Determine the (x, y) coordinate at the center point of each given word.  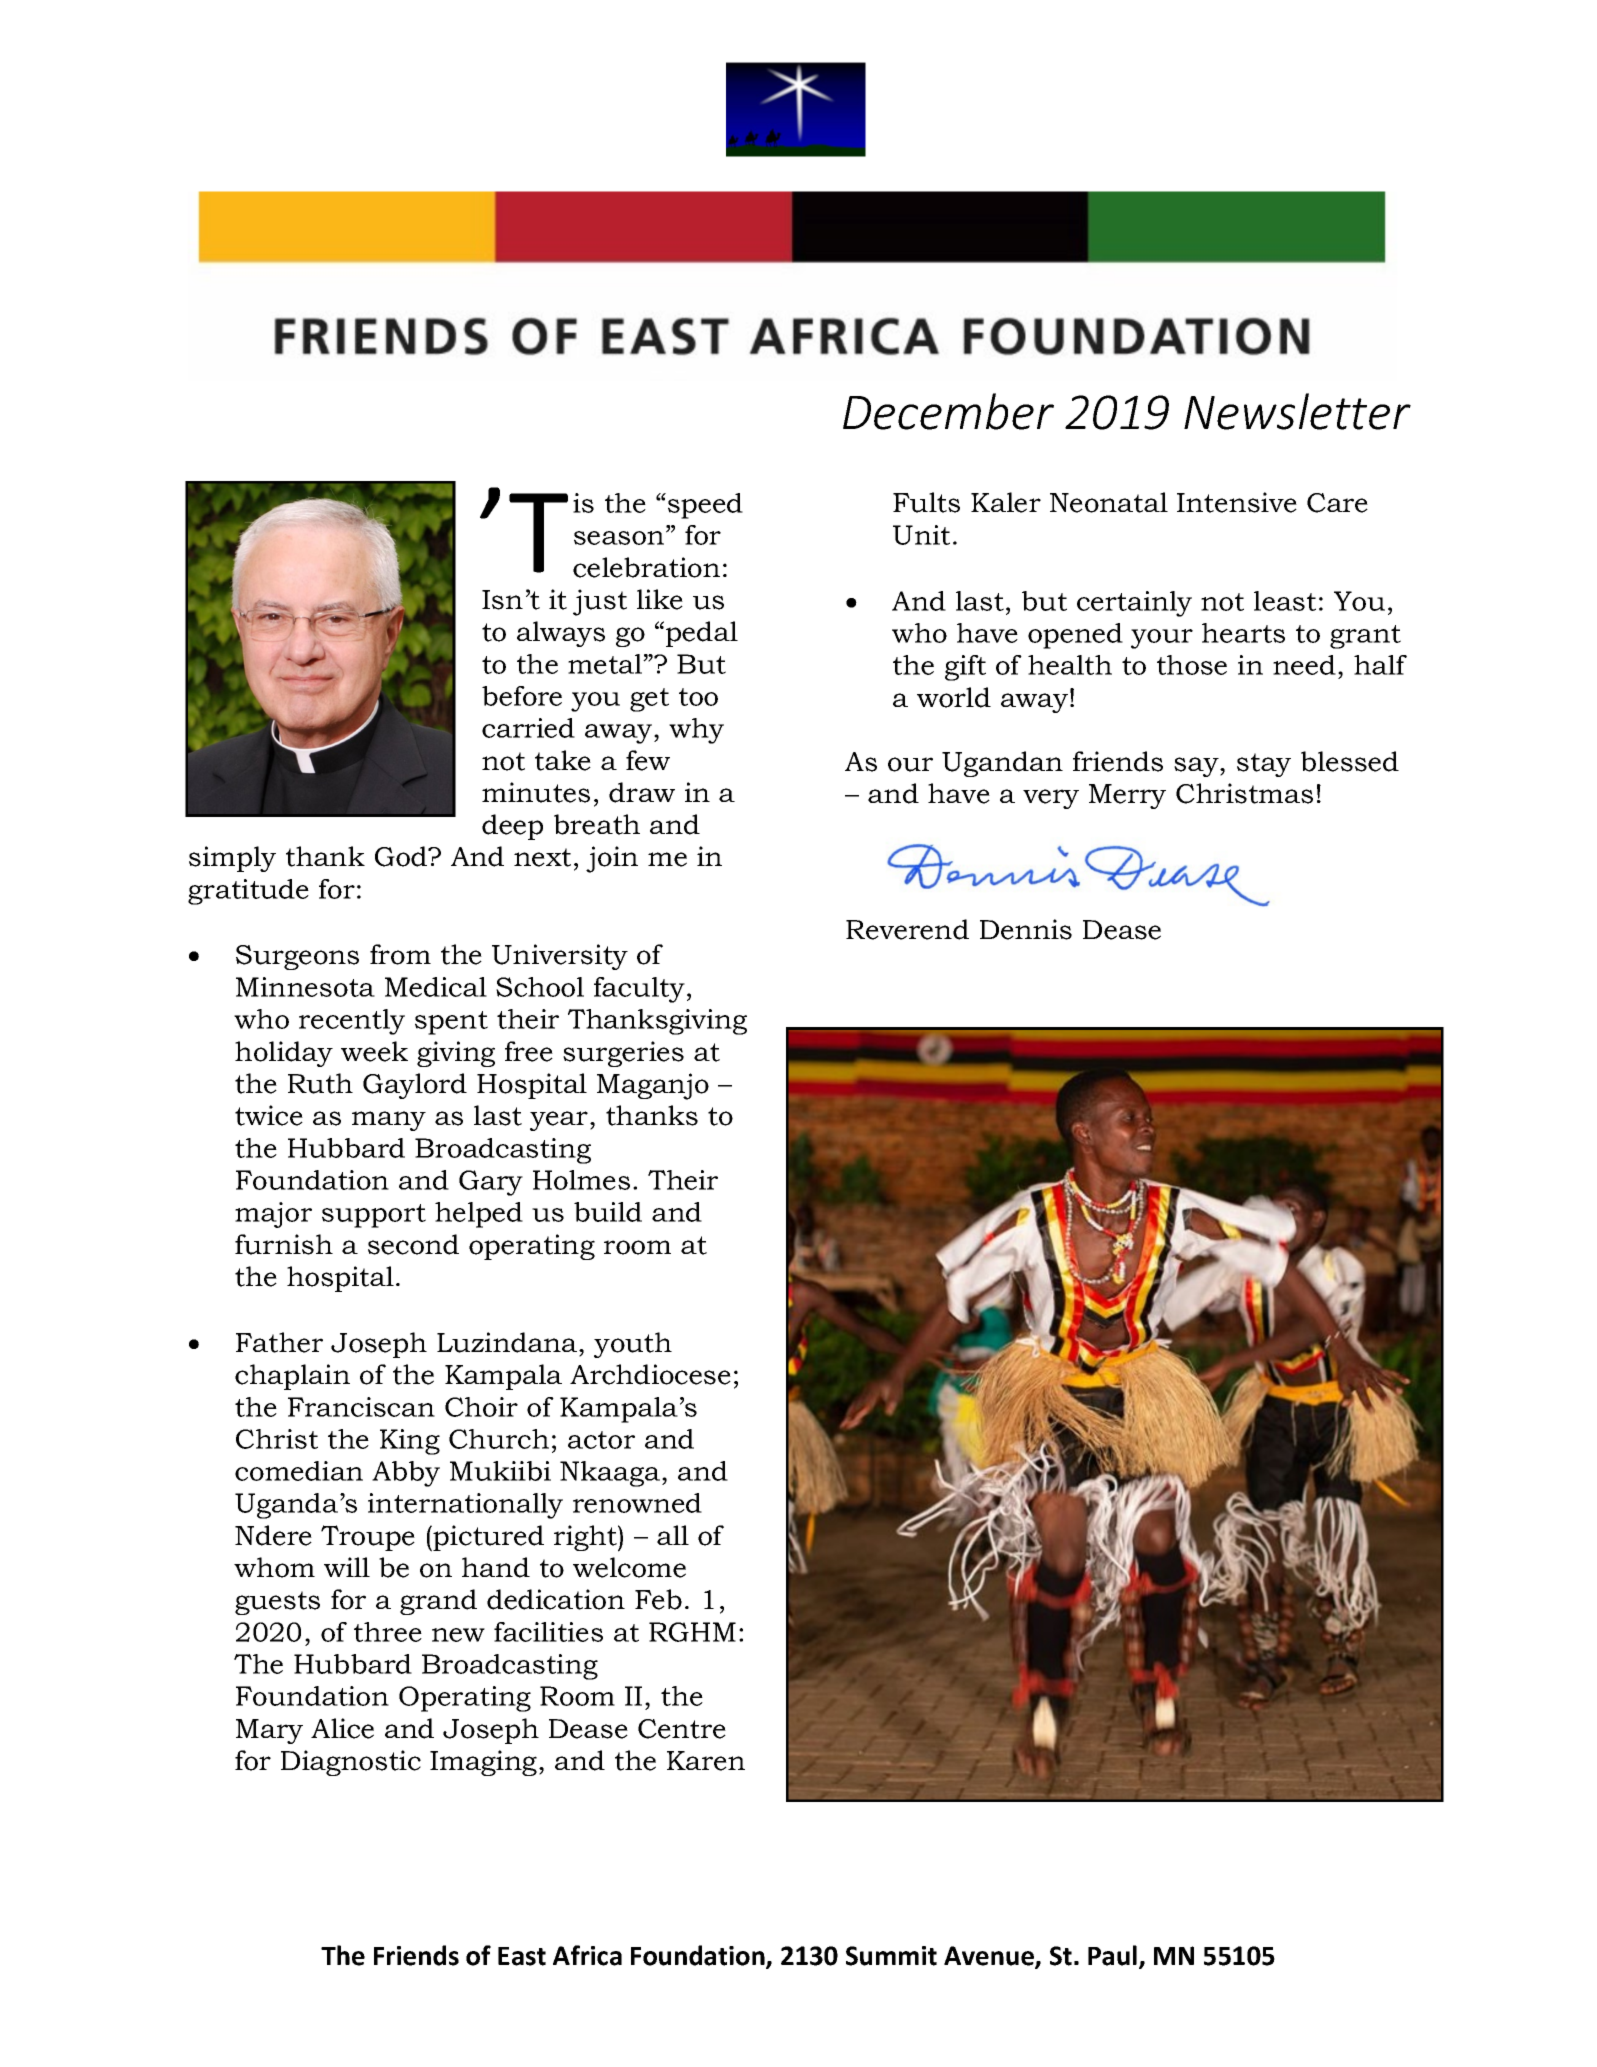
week (374, 1051)
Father (279, 1342)
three (388, 1632)
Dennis (1026, 929)
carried (528, 728)
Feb (658, 1599)
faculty (639, 990)
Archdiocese (650, 1374)
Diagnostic (351, 1763)
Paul (1112, 1955)
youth (633, 1345)
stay (1264, 765)
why (696, 731)
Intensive (1237, 502)
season (620, 538)
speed (705, 506)
